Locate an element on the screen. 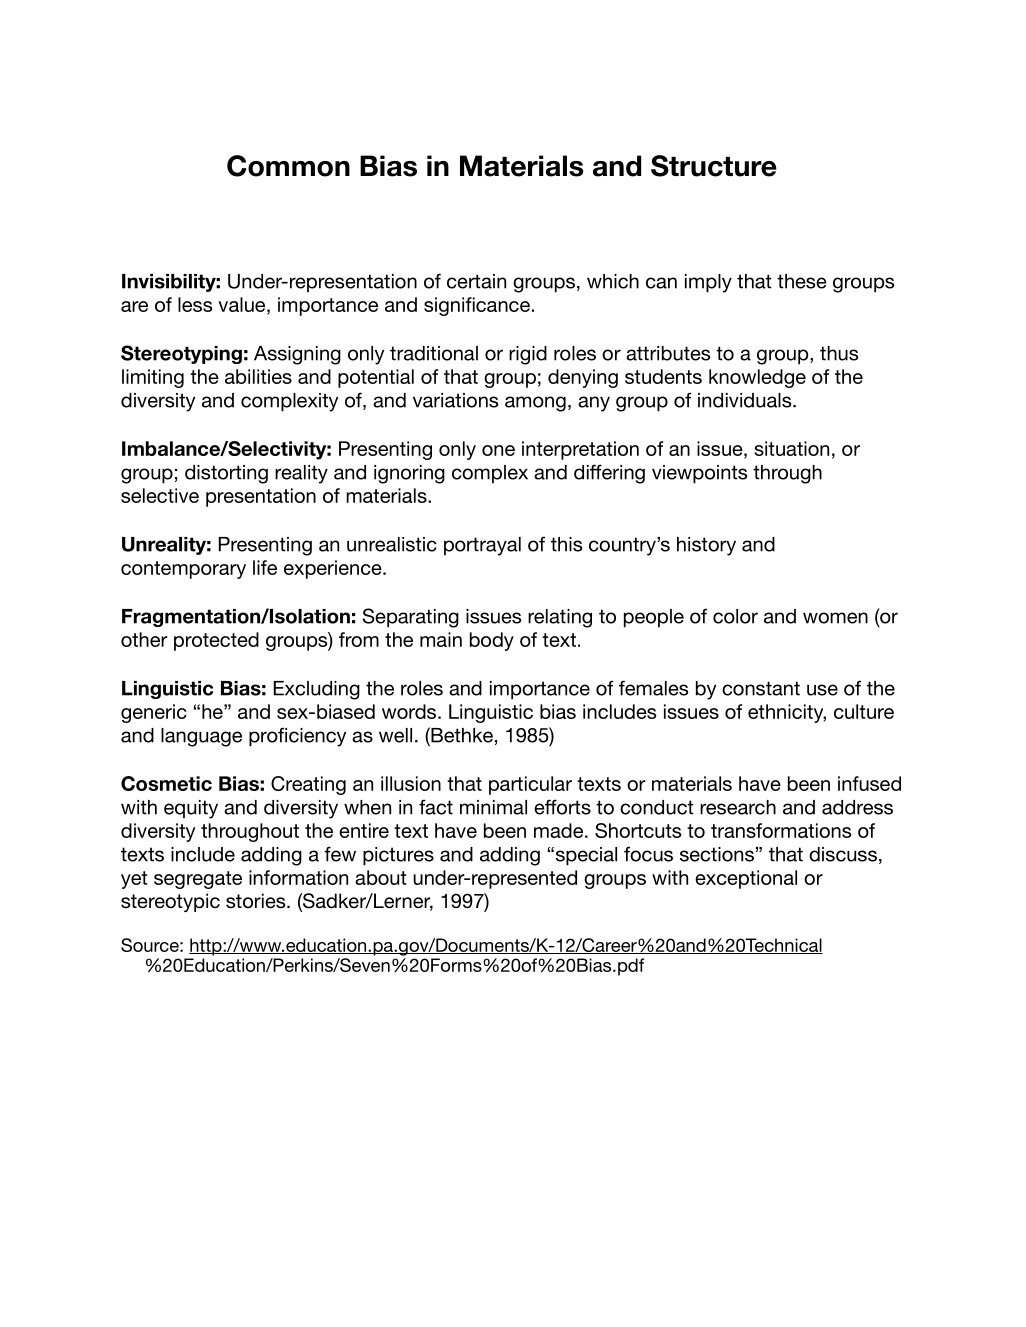  Common is located at coordinates (288, 166).
